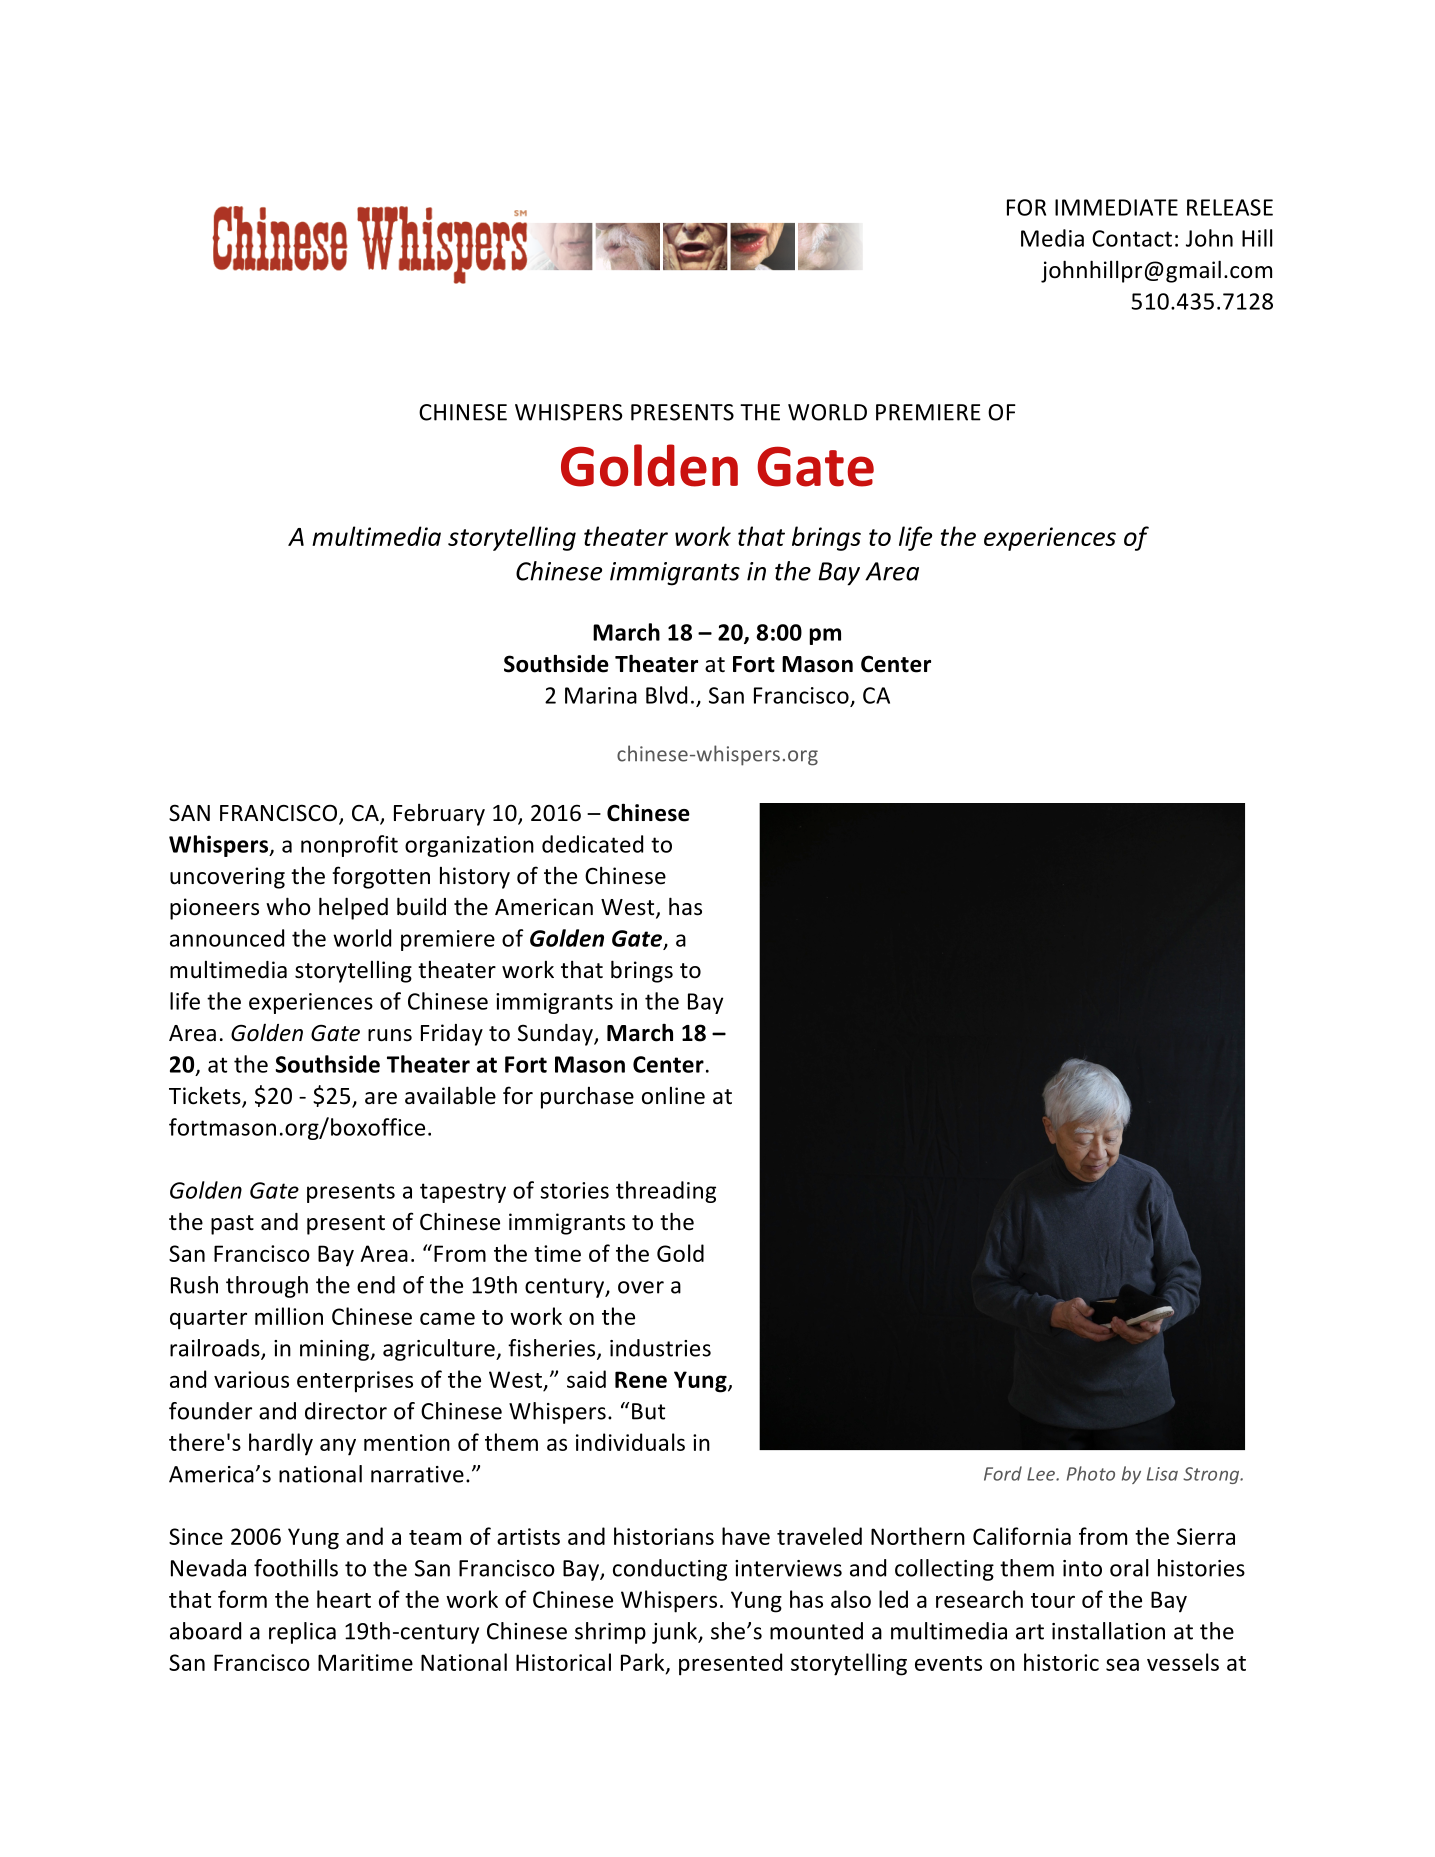 This image has width=1435, height=1857. What do you see at coordinates (592, 844) in the image?
I see `dedicated` at bounding box center [592, 844].
